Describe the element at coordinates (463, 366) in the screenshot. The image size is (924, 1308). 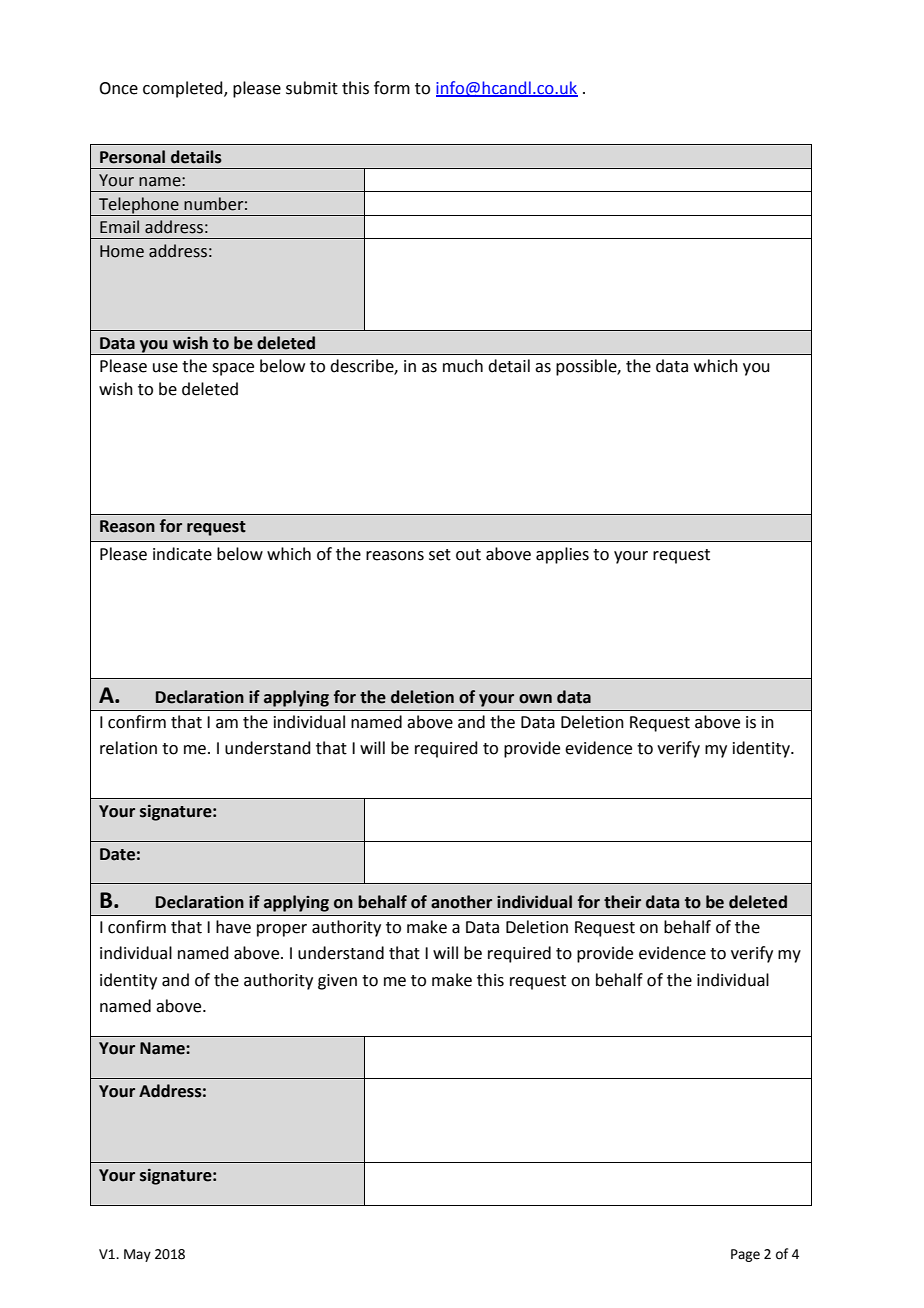
I see `much` at that location.
